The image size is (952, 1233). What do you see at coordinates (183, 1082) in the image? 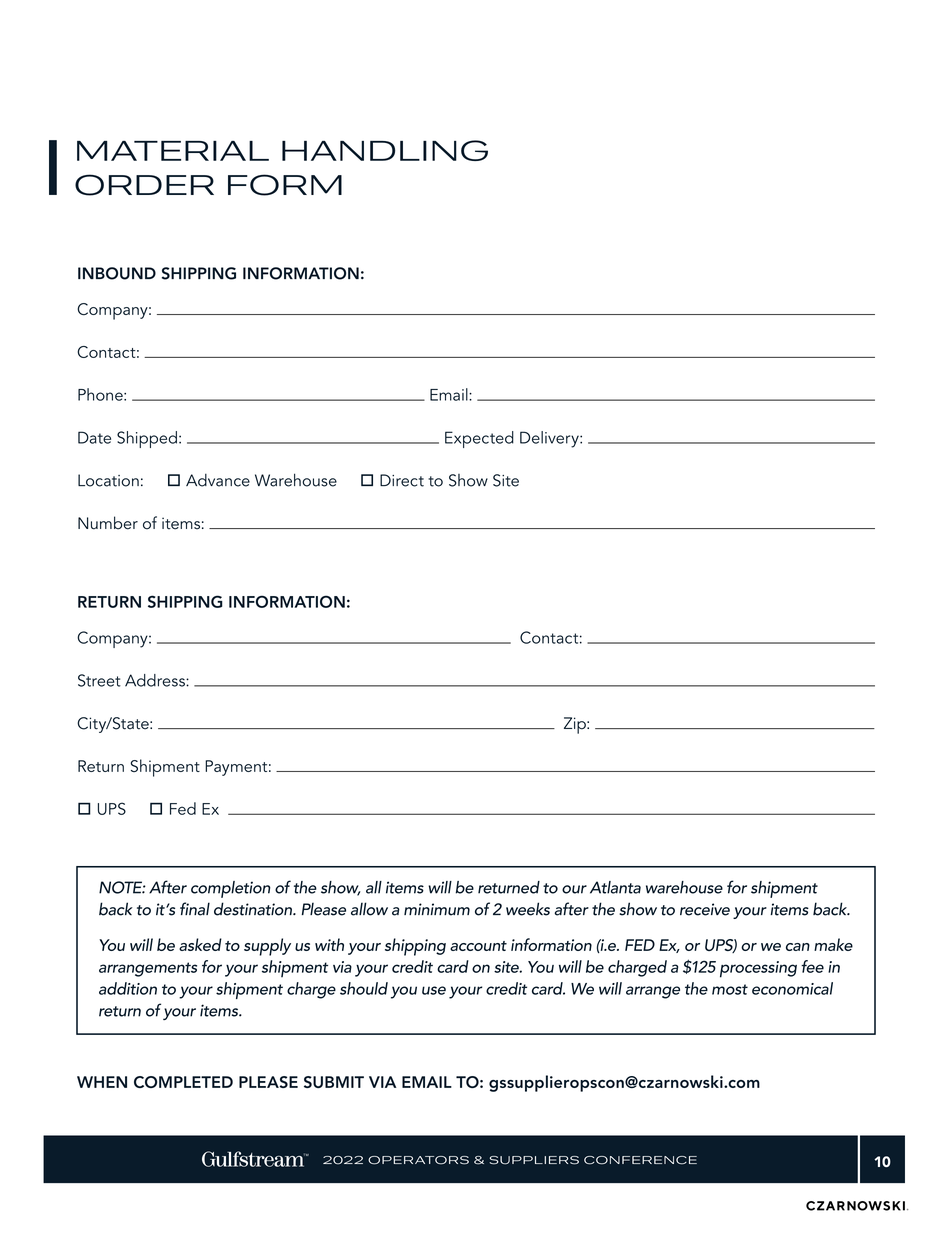
I see `COMPLETED` at bounding box center [183, 1082].
